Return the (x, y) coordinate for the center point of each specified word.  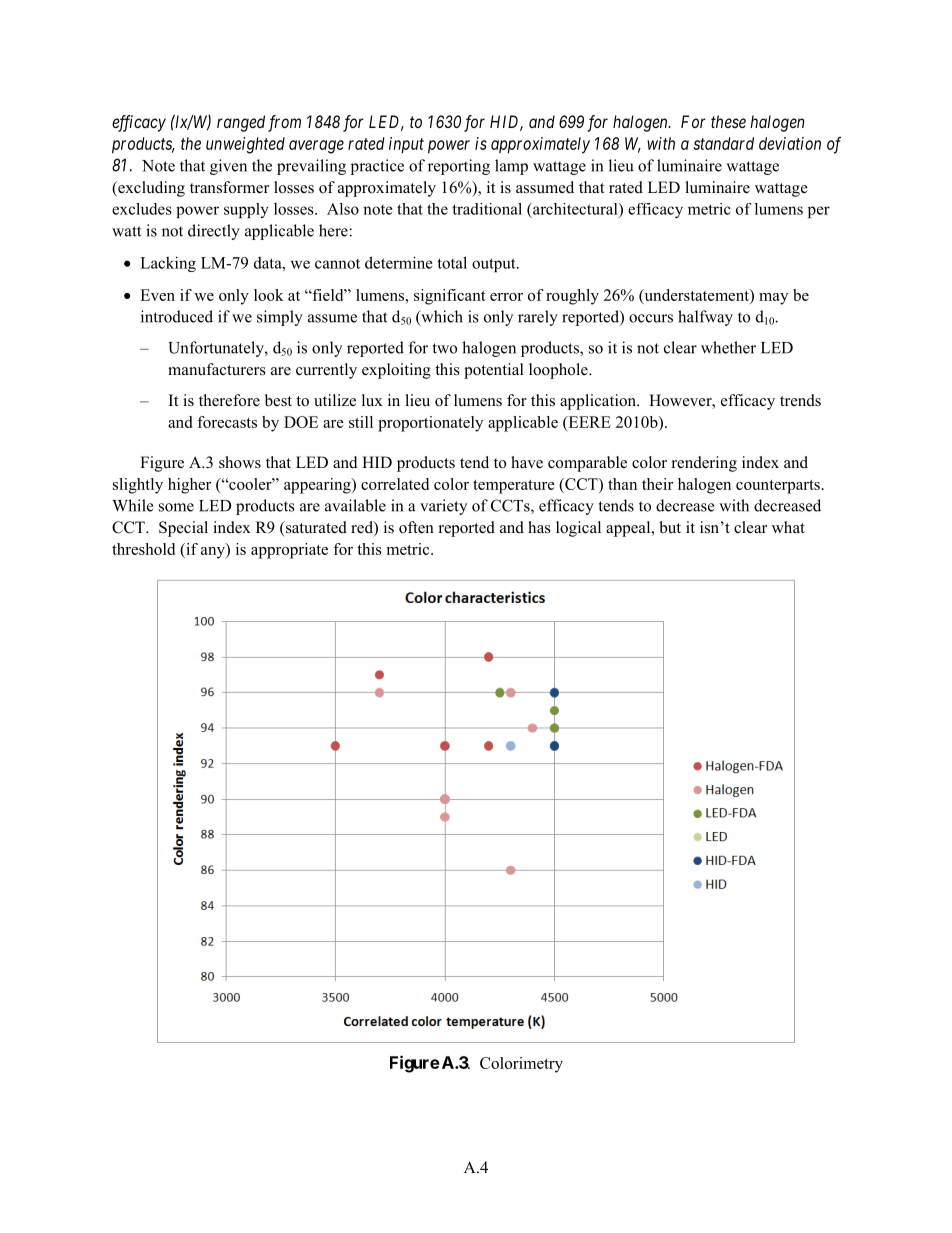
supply (246, 210)
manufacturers (217, 369)
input (406, 145)
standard (724, 143)
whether (728, 347)
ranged (241, 123)
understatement (696, 296)
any (214, 551)
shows (240, 462)
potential (494, 371)
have (527, 462)
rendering (704, 464)
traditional (487, 209)
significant (450, 297)
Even (157, 295)
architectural (575, 209)
